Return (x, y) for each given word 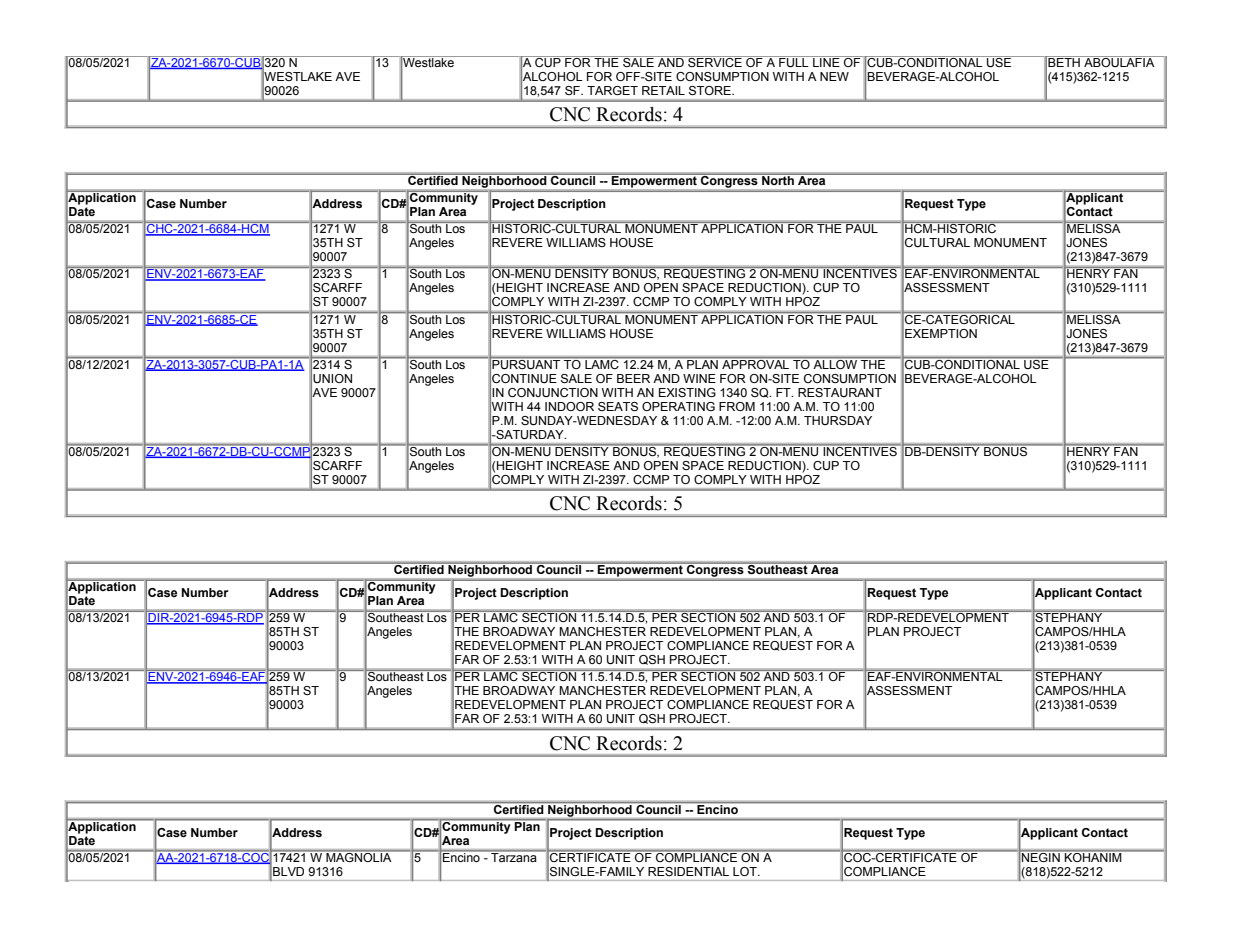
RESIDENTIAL (688, 871)
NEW (834, 76)
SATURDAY (530, 435)
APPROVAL (756, 363)
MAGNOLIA (359, 856)
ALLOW (835, 363)
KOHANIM (1093, 856)
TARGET (612, 90)
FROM (737, 406)
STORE (711, 90)
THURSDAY (838, 420)
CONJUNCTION (553, 392)
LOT (746, 871)
